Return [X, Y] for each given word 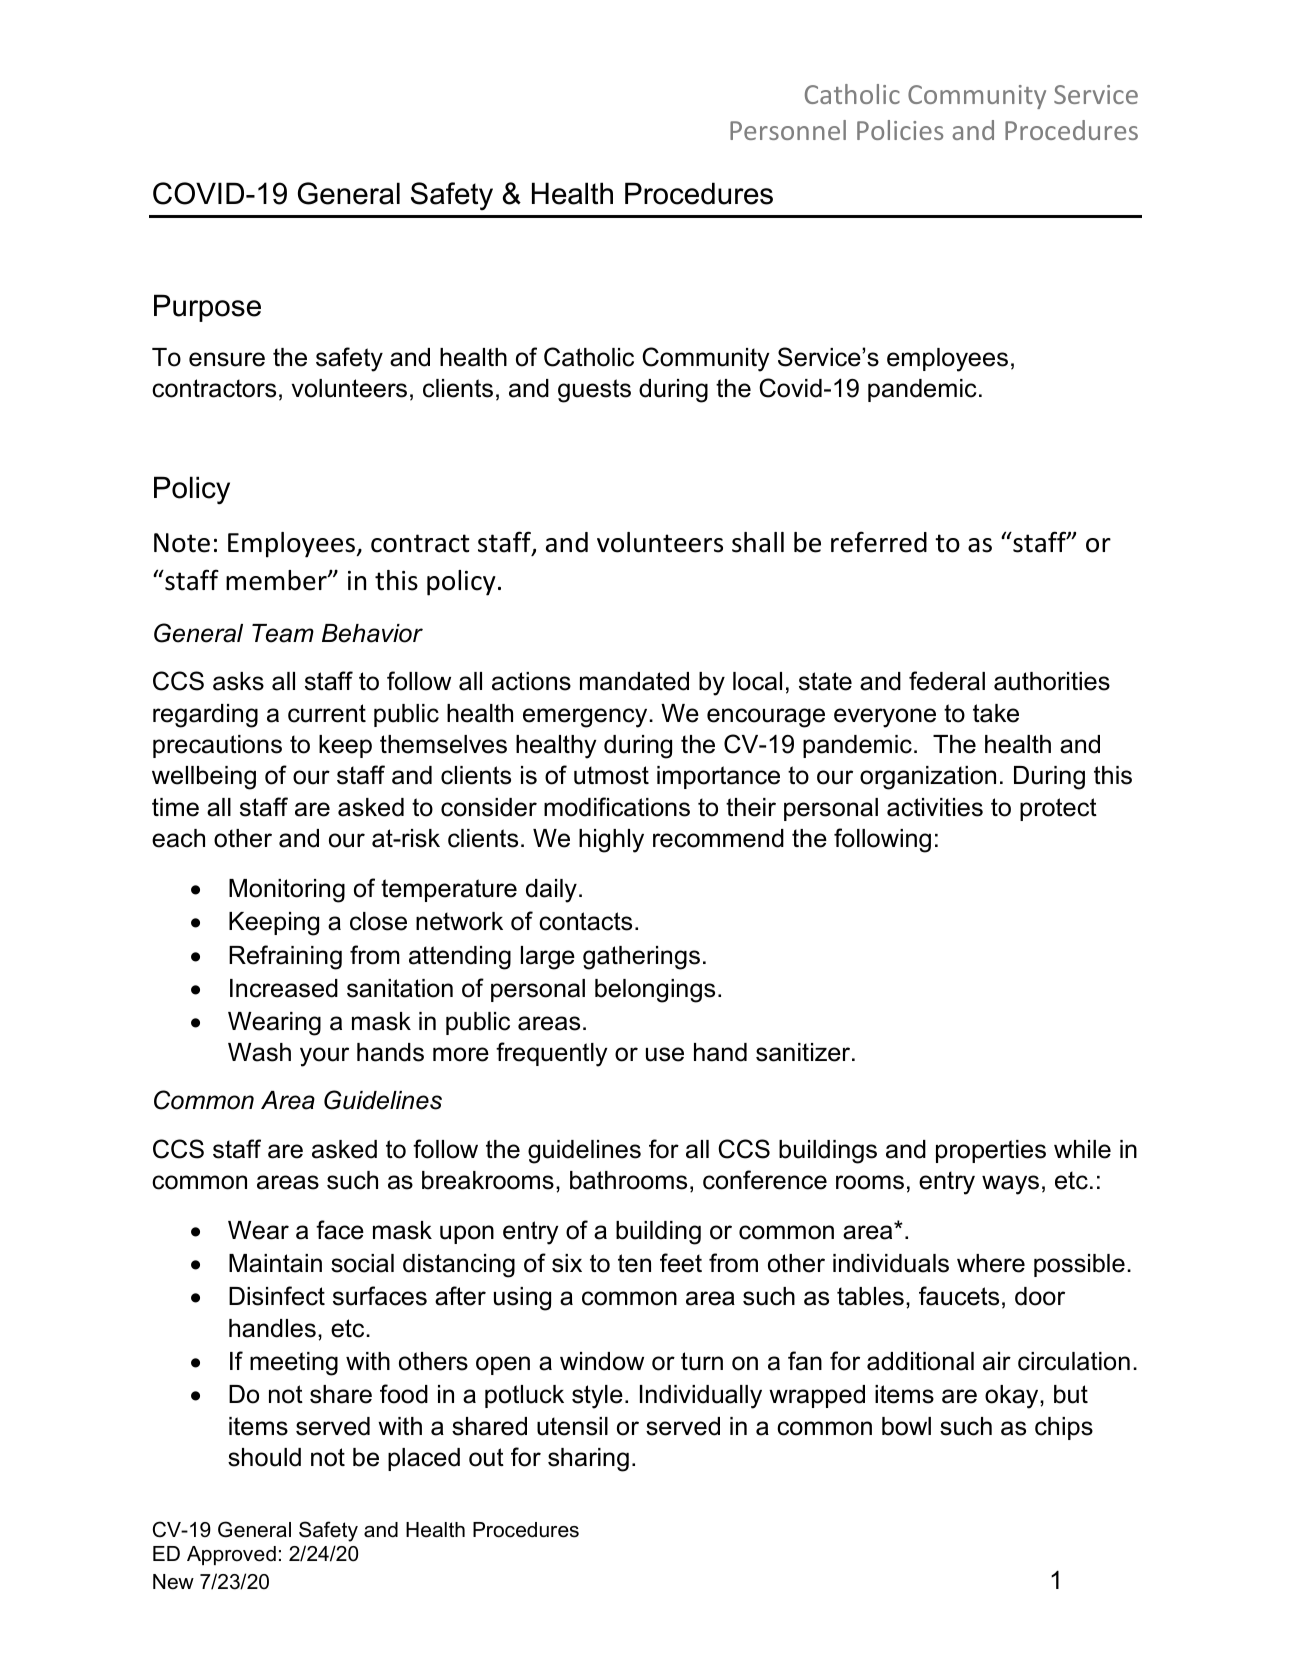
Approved [231, 1555]
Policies [900, 130]
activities [935, 807]
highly [611, 841]
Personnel [788, 130]
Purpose [207, 308]
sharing [588, 1460]
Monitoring [287, 891]
